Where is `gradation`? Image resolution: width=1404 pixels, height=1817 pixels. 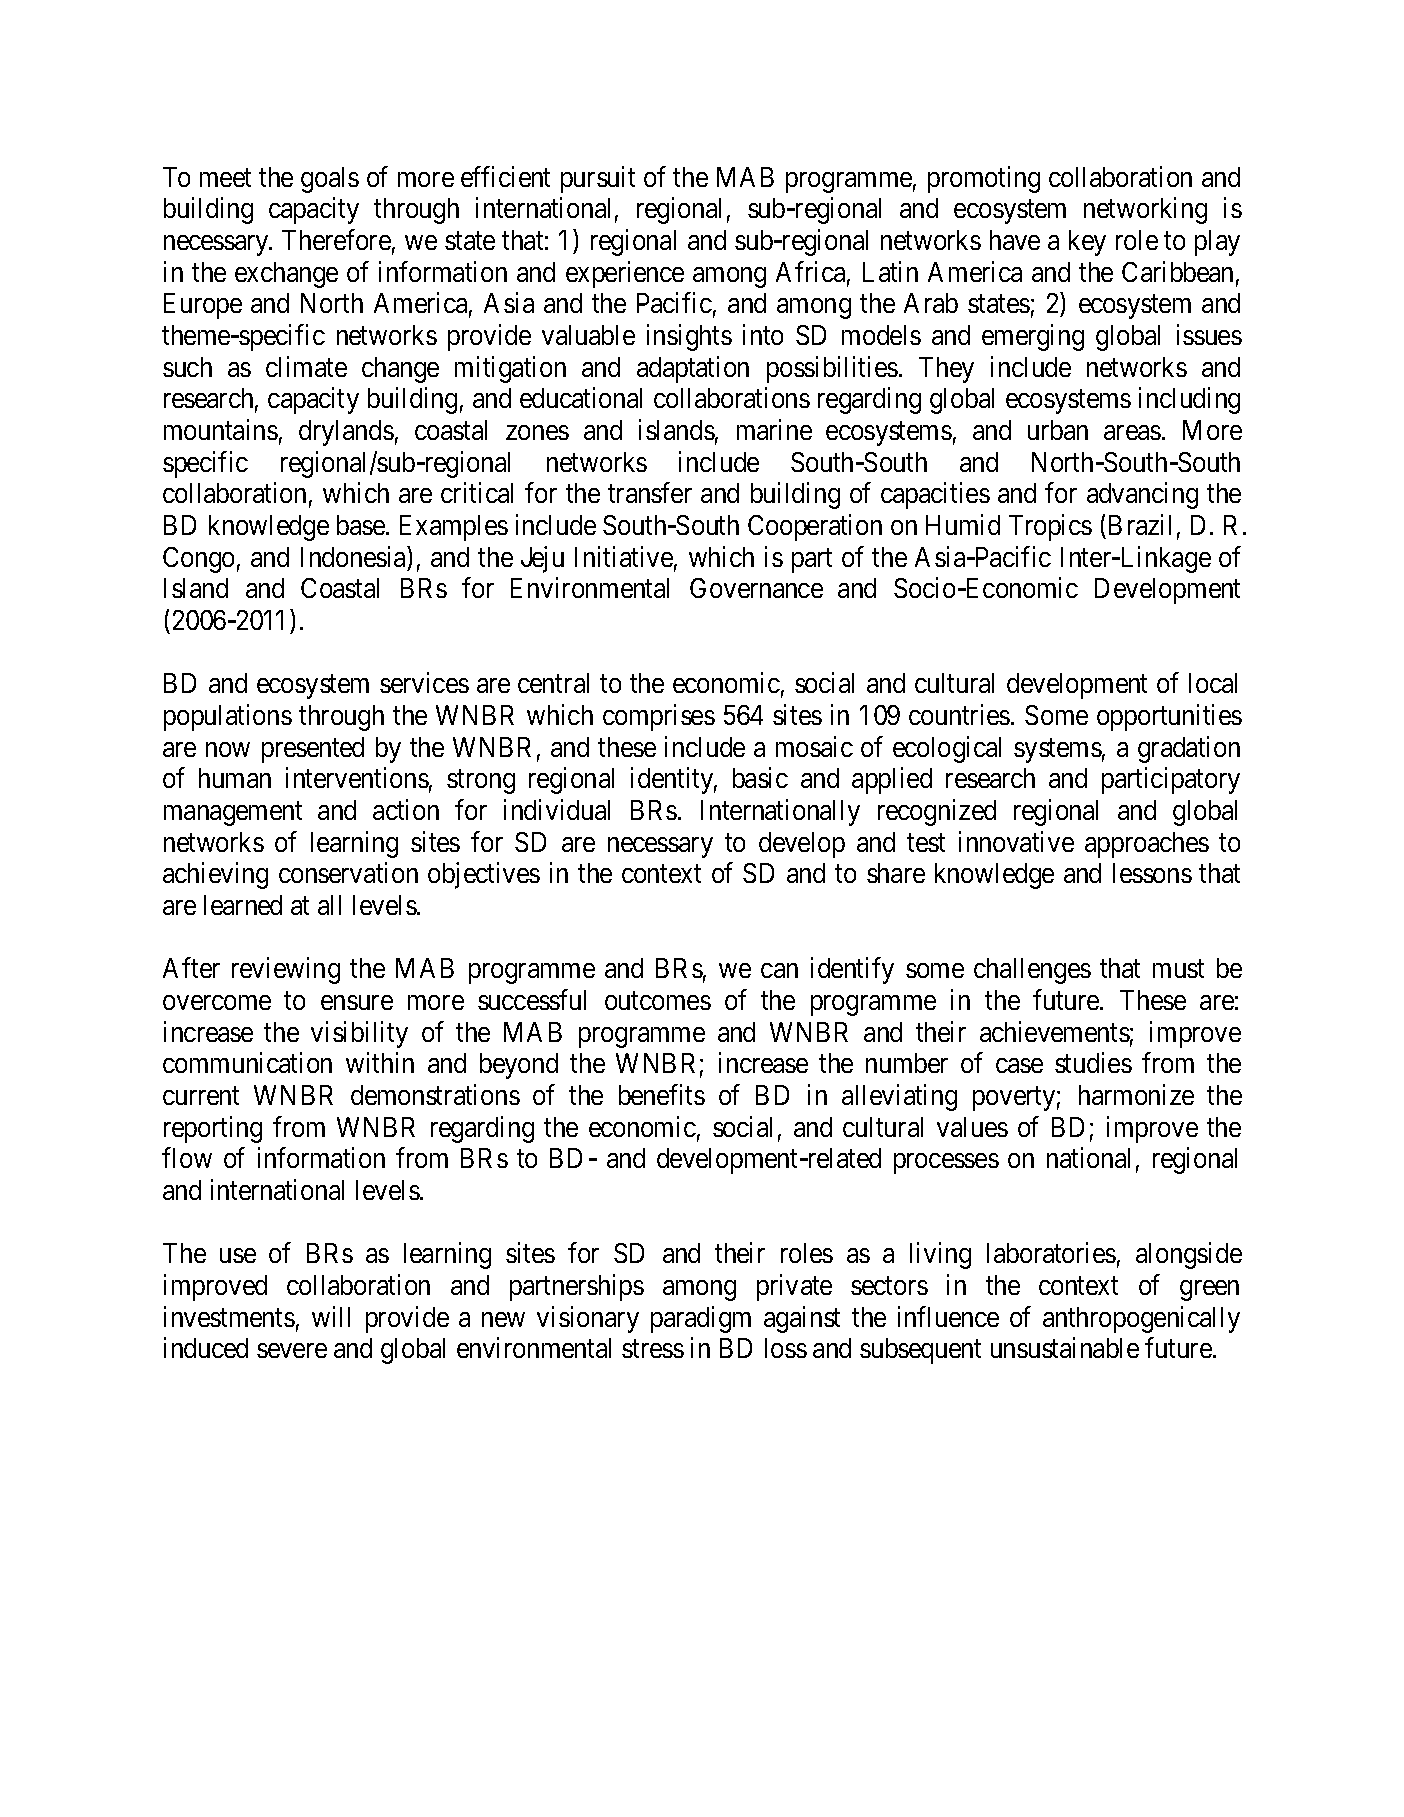
gradation is located at coordinates (1189, 749).
